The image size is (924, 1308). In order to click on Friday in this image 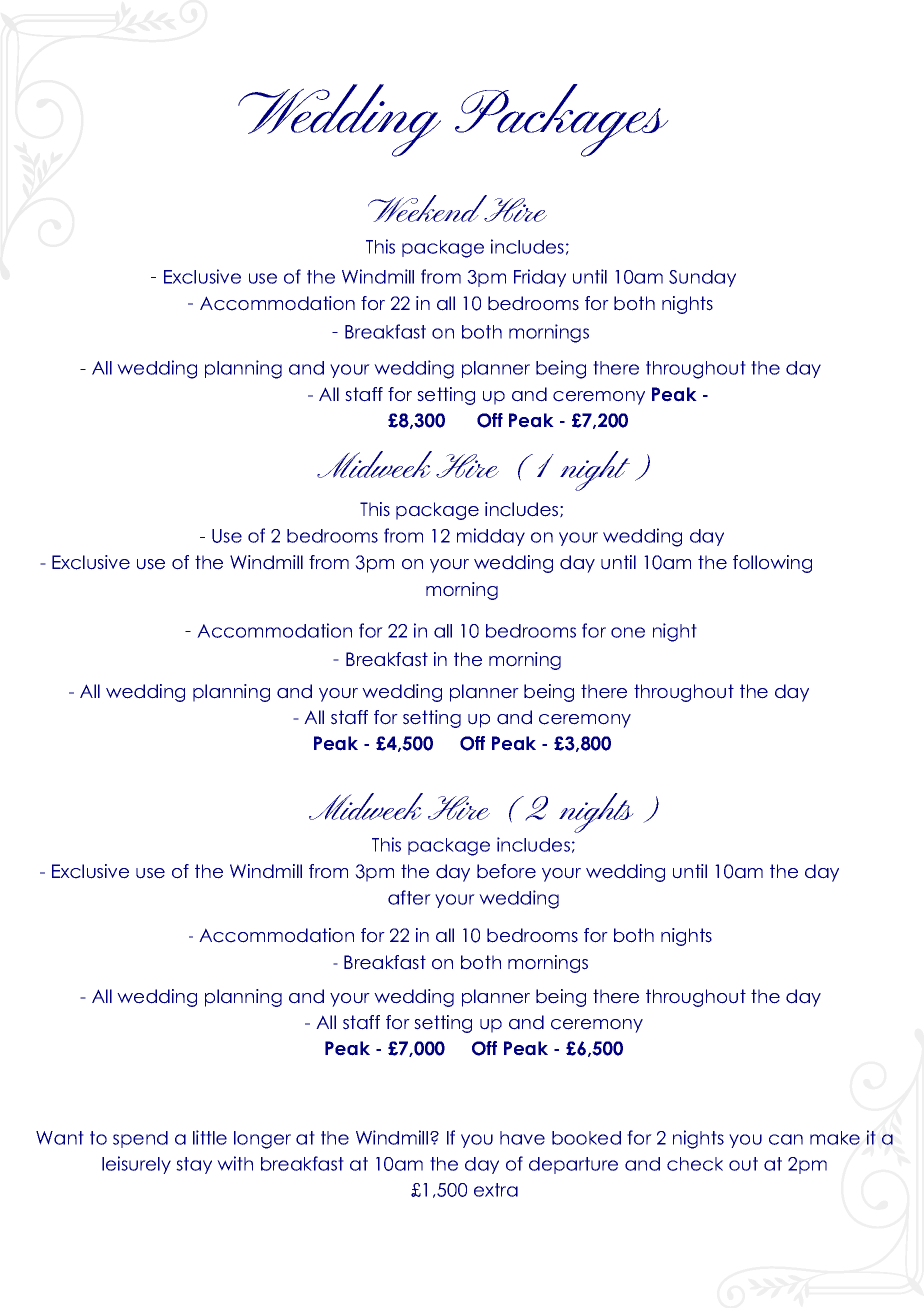, I will do `click(540, 278)`.
